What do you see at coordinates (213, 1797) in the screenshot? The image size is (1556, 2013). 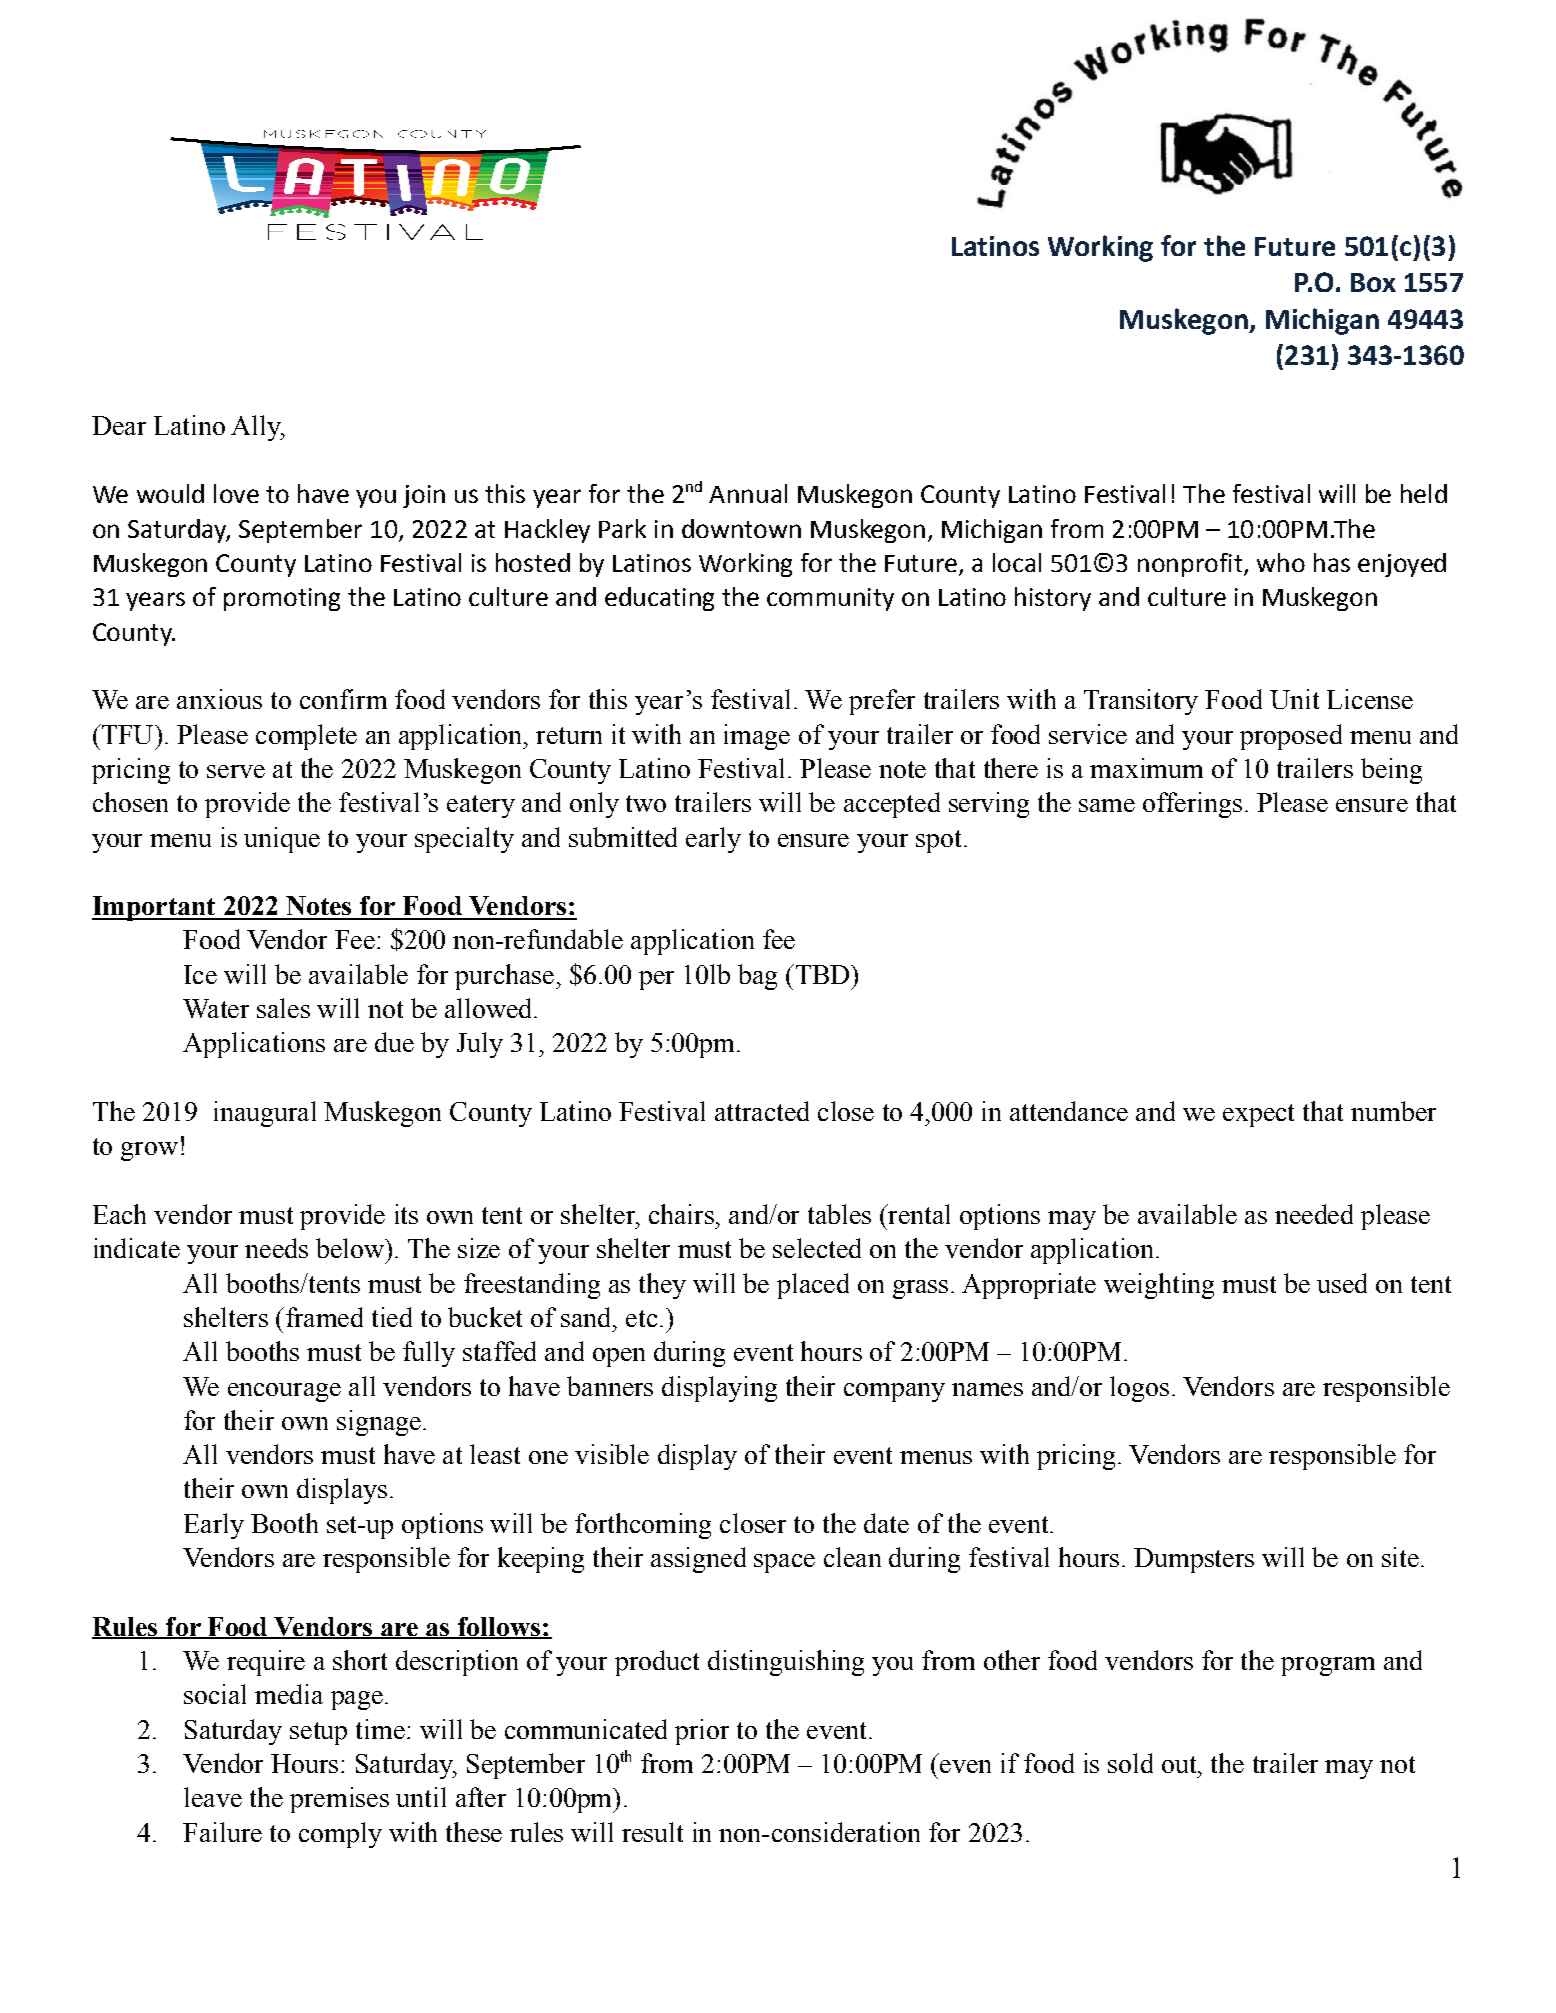 I see `leave` at bounding box center [213, 1797].
